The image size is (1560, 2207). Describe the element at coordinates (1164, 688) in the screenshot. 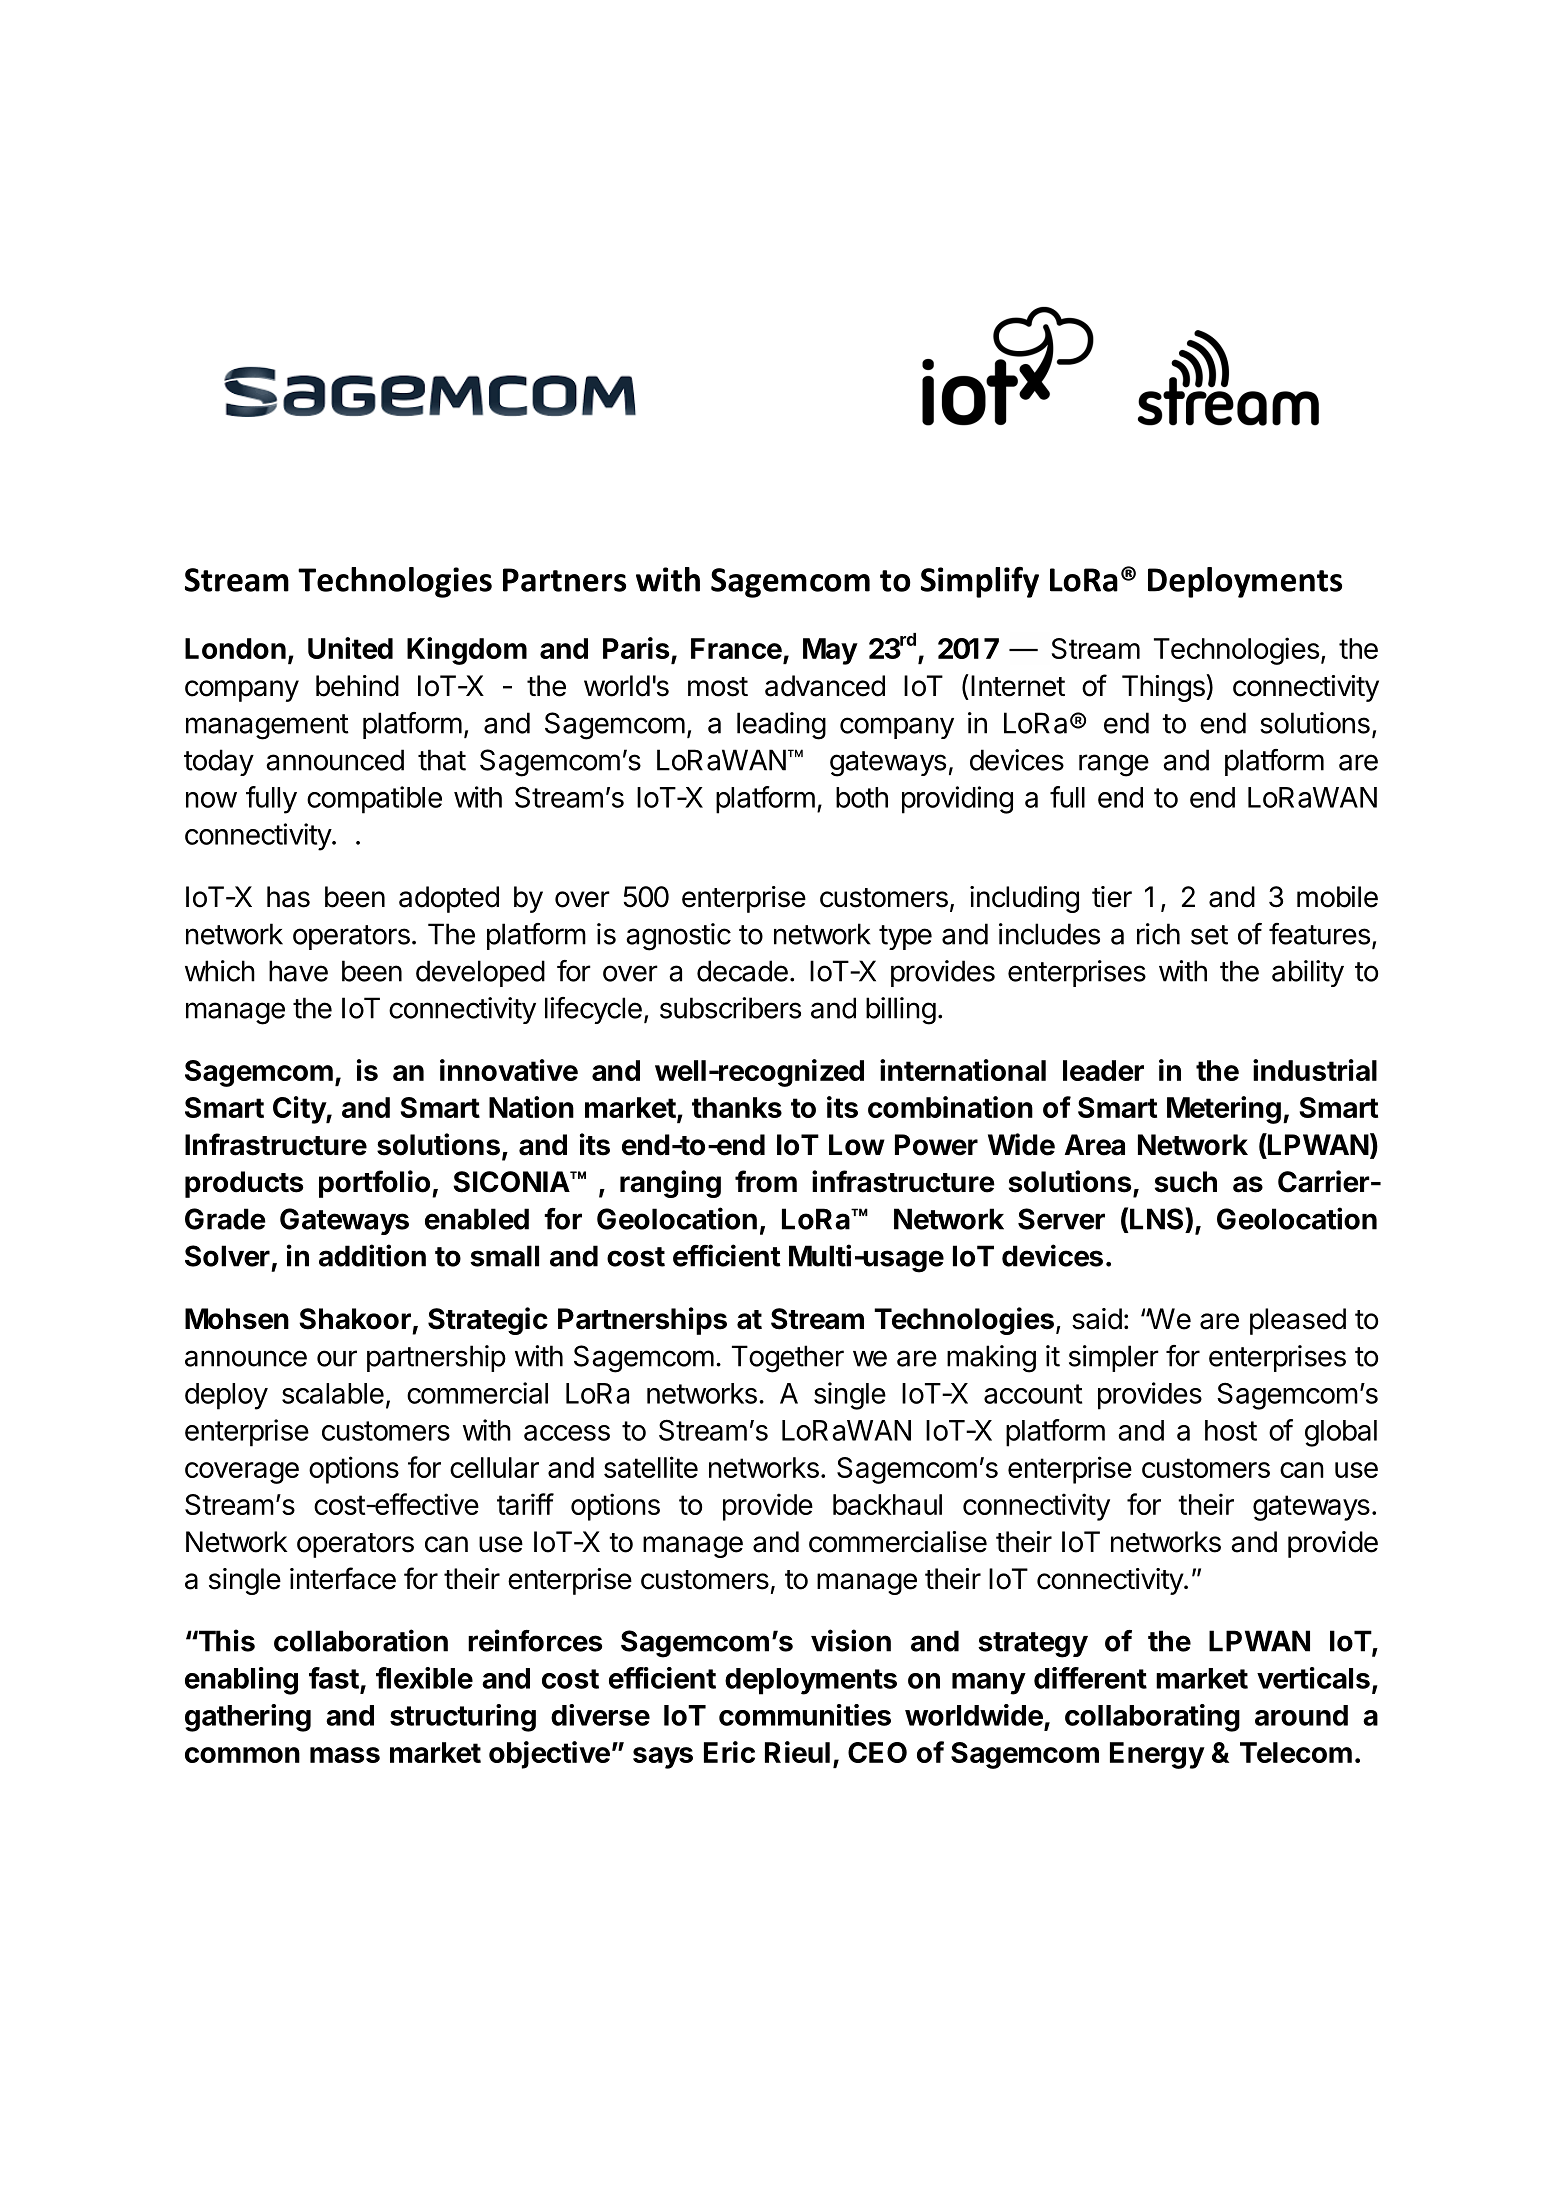

I see `Things` at that location.
